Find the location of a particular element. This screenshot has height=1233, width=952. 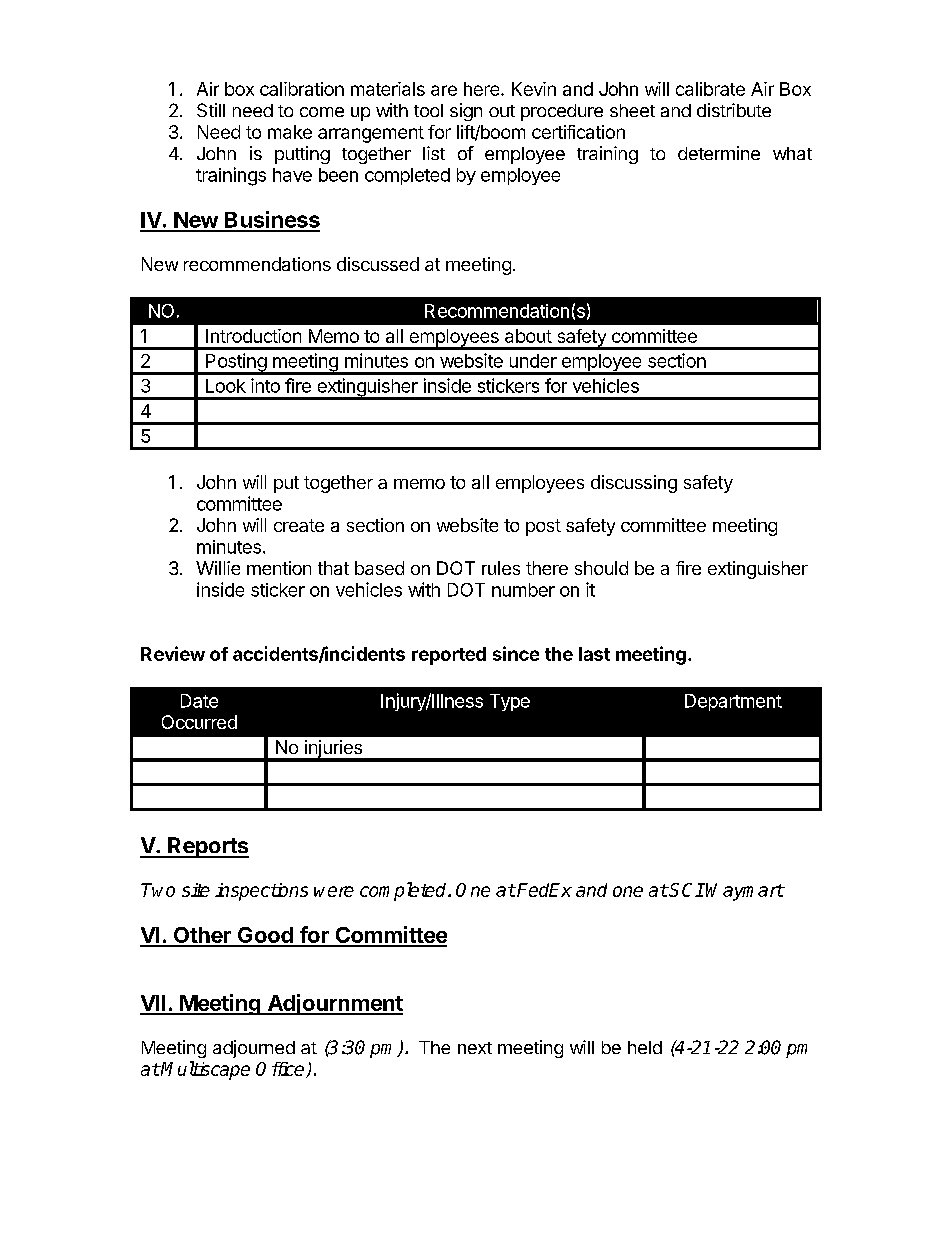

Still is located at coordinates (211, 110).
